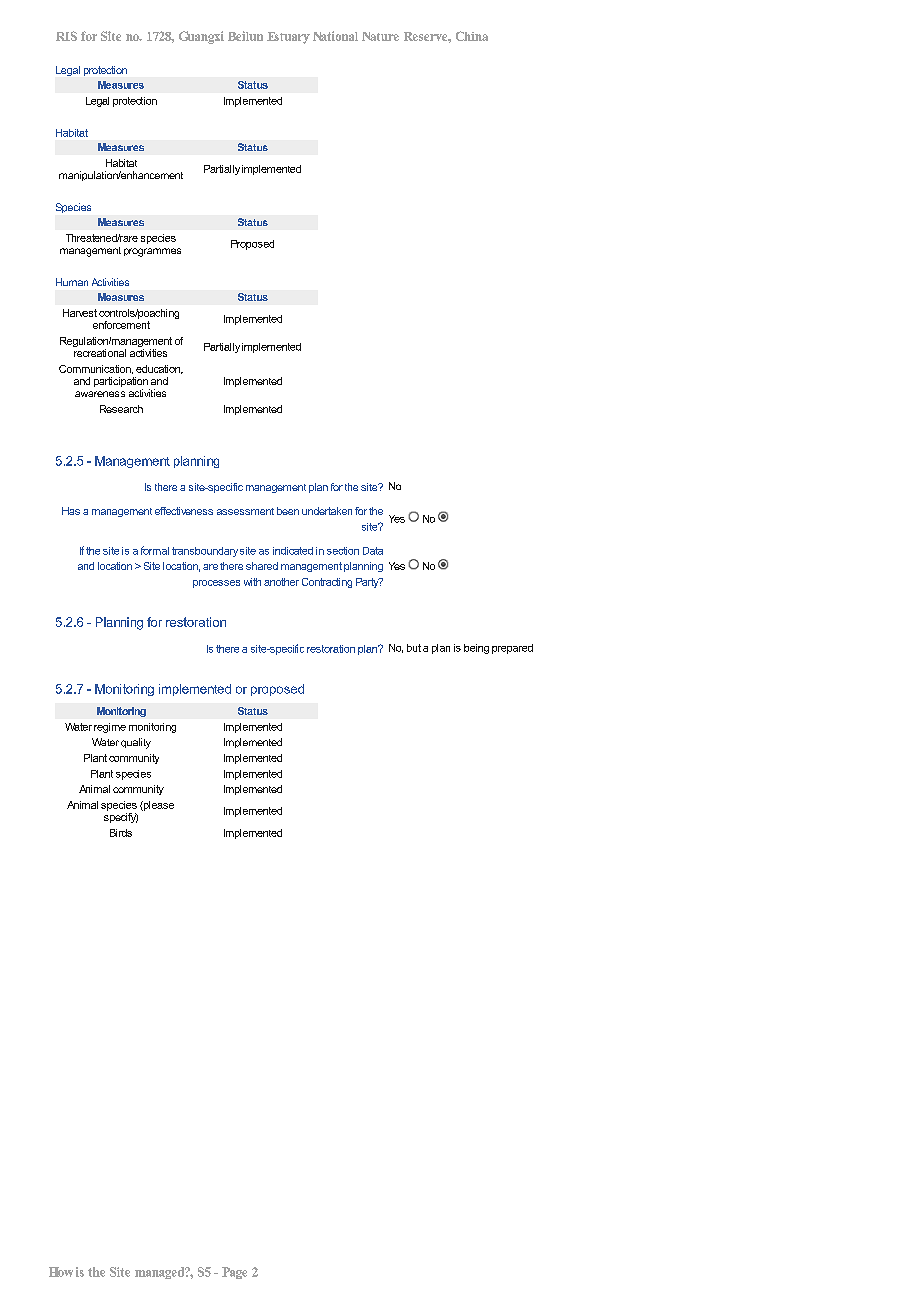 This screenshot has height=1308, width=924. I want to click on Estuary, so click(288, 38).
